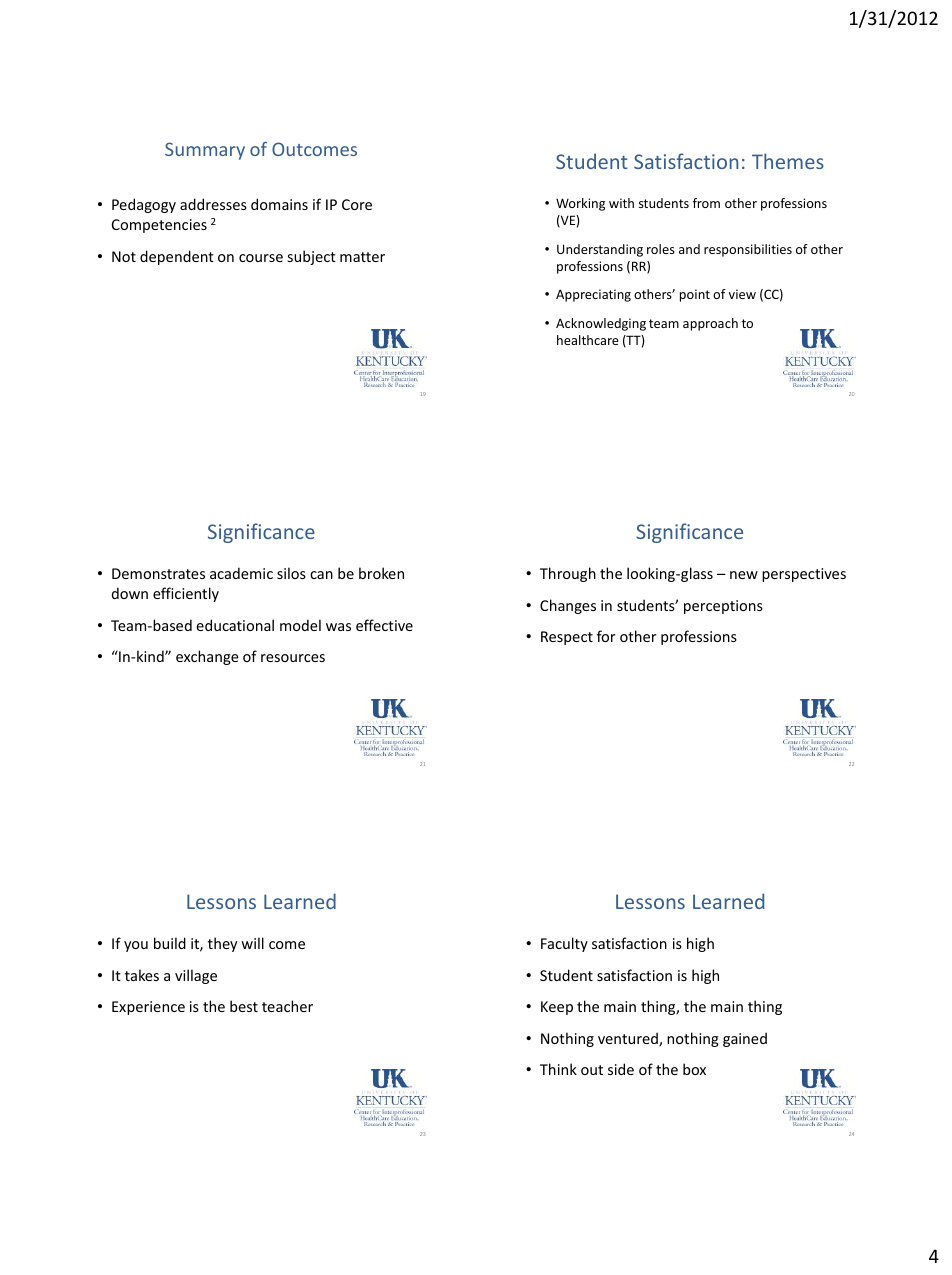 The width and height of the screenshot is (952, 1275). Describe the element at coordinates (357, 204) in the screenshot. I see `Core` at that location.
